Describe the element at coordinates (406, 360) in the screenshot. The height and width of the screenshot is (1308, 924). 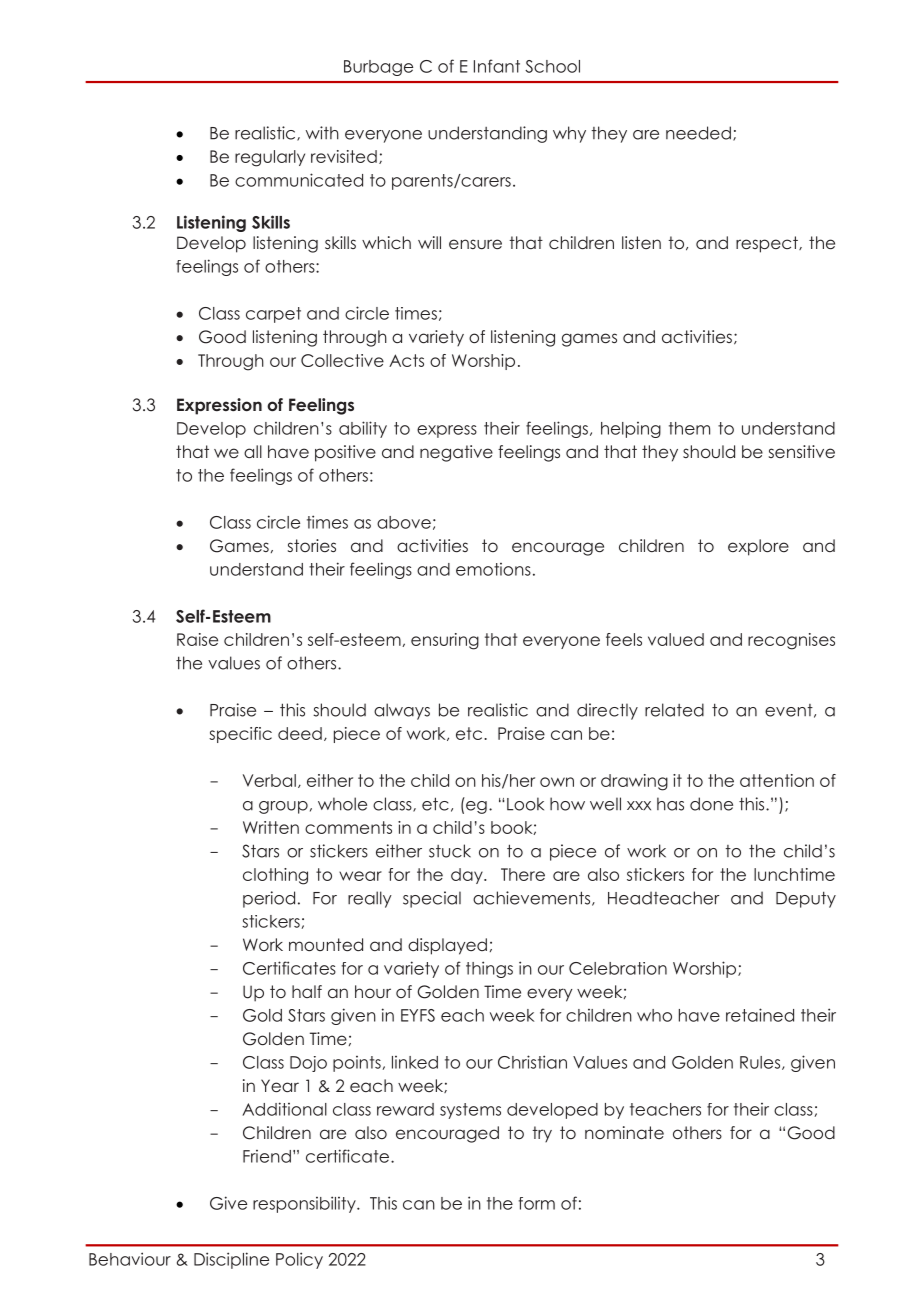
I see `Acts` at that location.
